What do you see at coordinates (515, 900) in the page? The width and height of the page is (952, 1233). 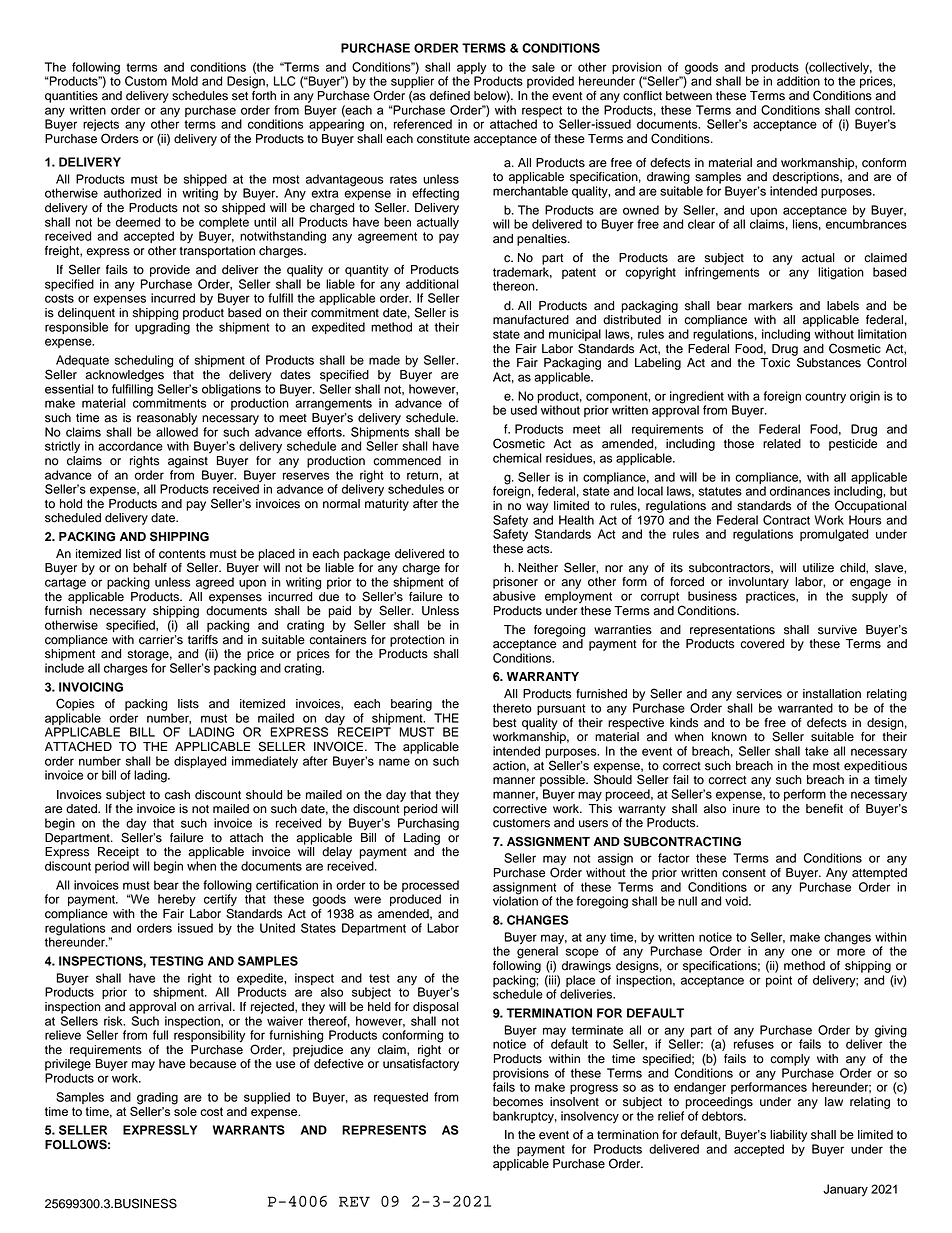 I see `violation` at bounding box center [515, 900].
